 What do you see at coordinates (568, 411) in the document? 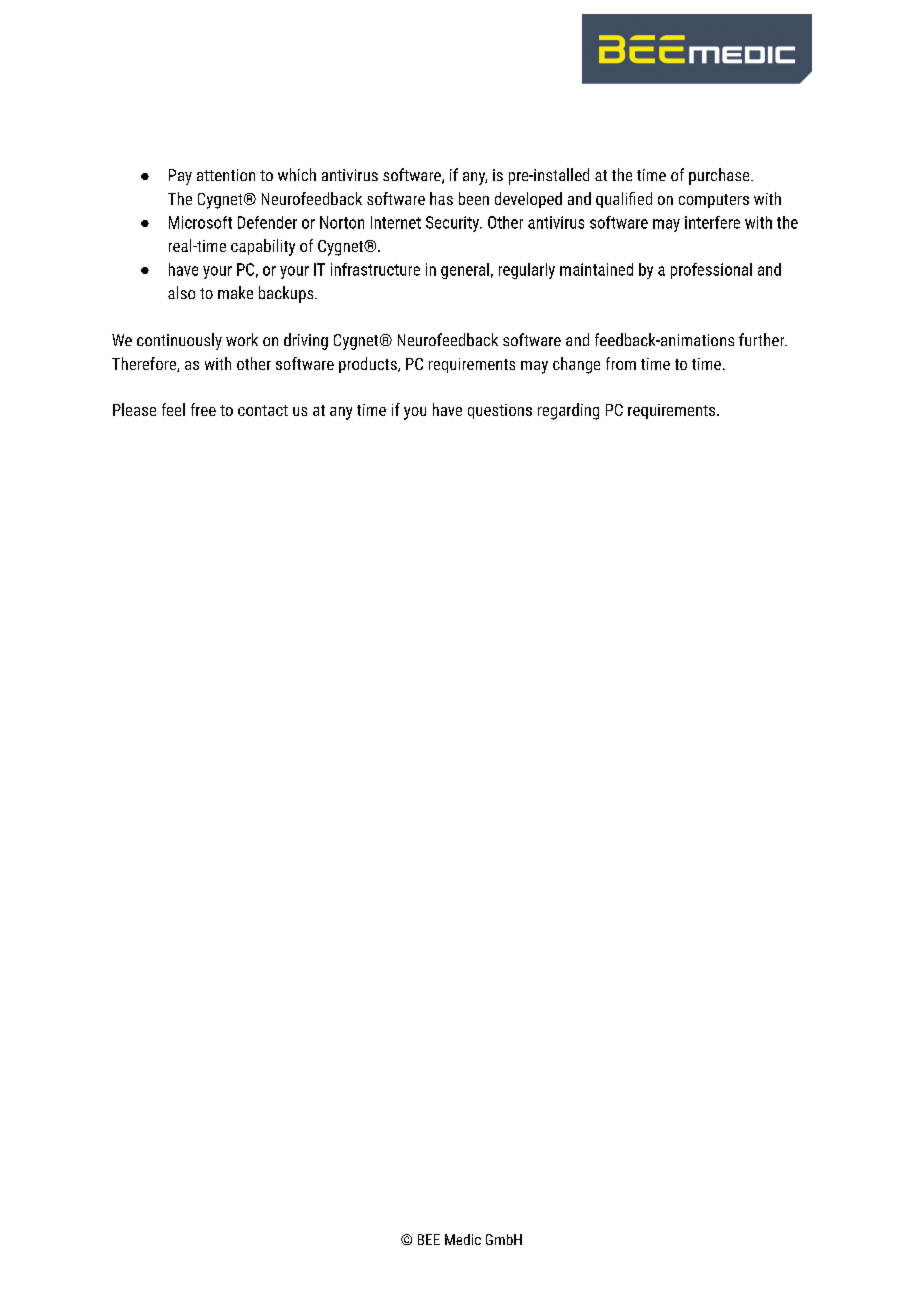
I see `regarding` at bounding box center [568, 411].
